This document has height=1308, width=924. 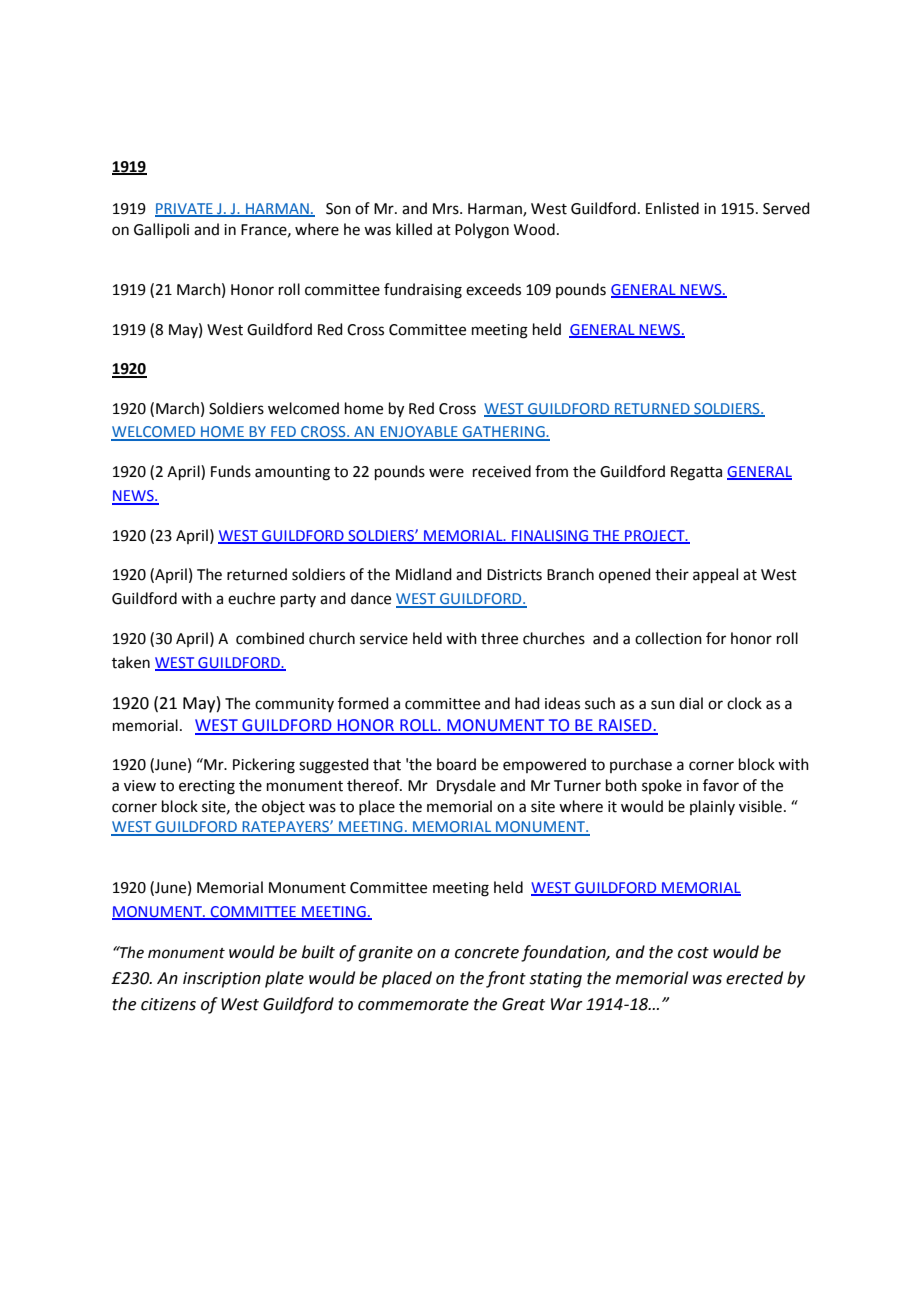 What do you see at coordinates (715, 575) in the document?
I see `appeal` at bounding box center [715, 575].
